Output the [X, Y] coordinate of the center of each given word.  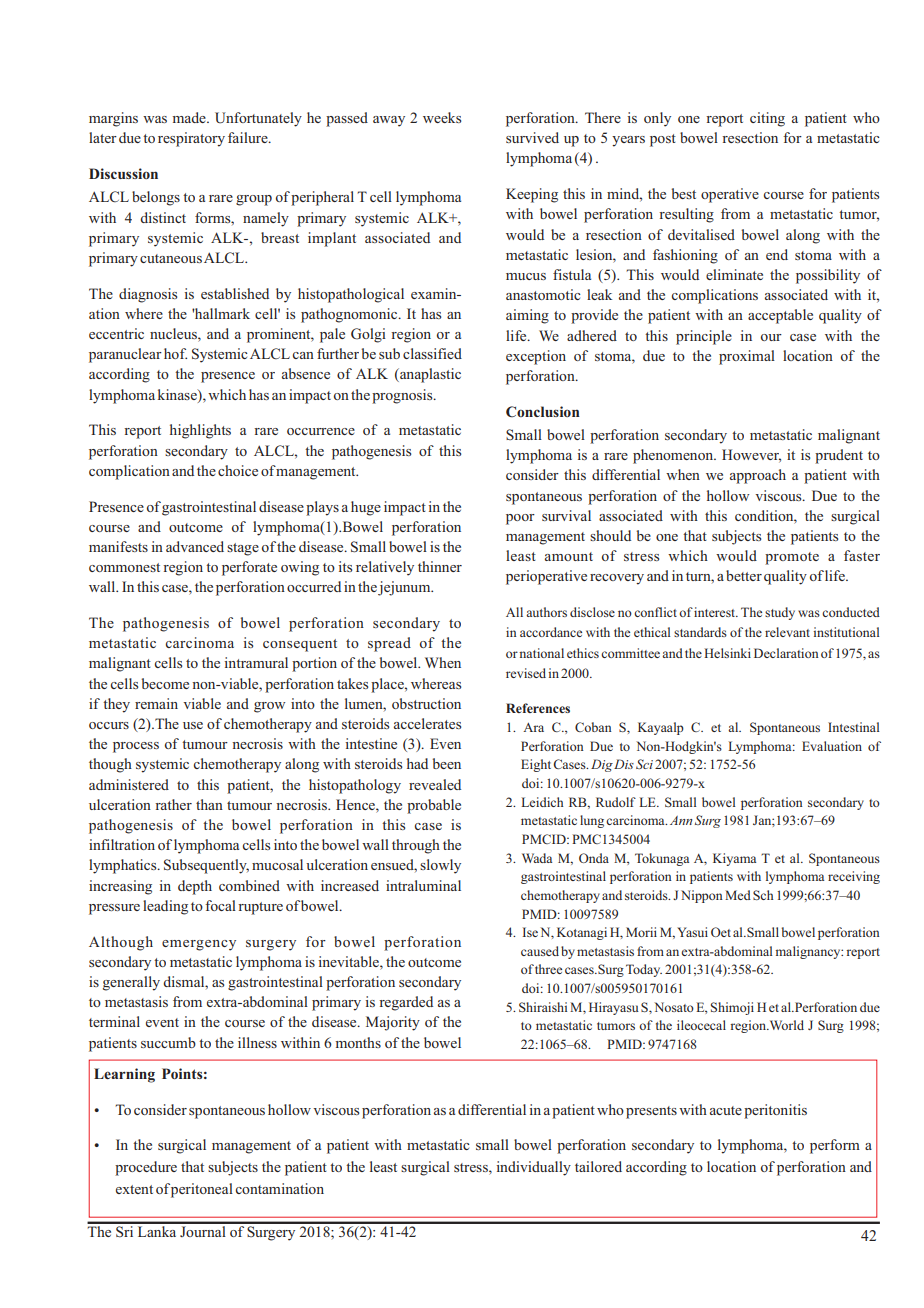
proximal [747, 357]
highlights [200, 431]
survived [532, 137]
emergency [199, 945]
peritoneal [202, 1190]
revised [526, 673]
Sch [763, 895]
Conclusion [543, 412]
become [165, 683]
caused [540, 951]
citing [767, 119]
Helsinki [727, 653]
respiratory [191, 139]
